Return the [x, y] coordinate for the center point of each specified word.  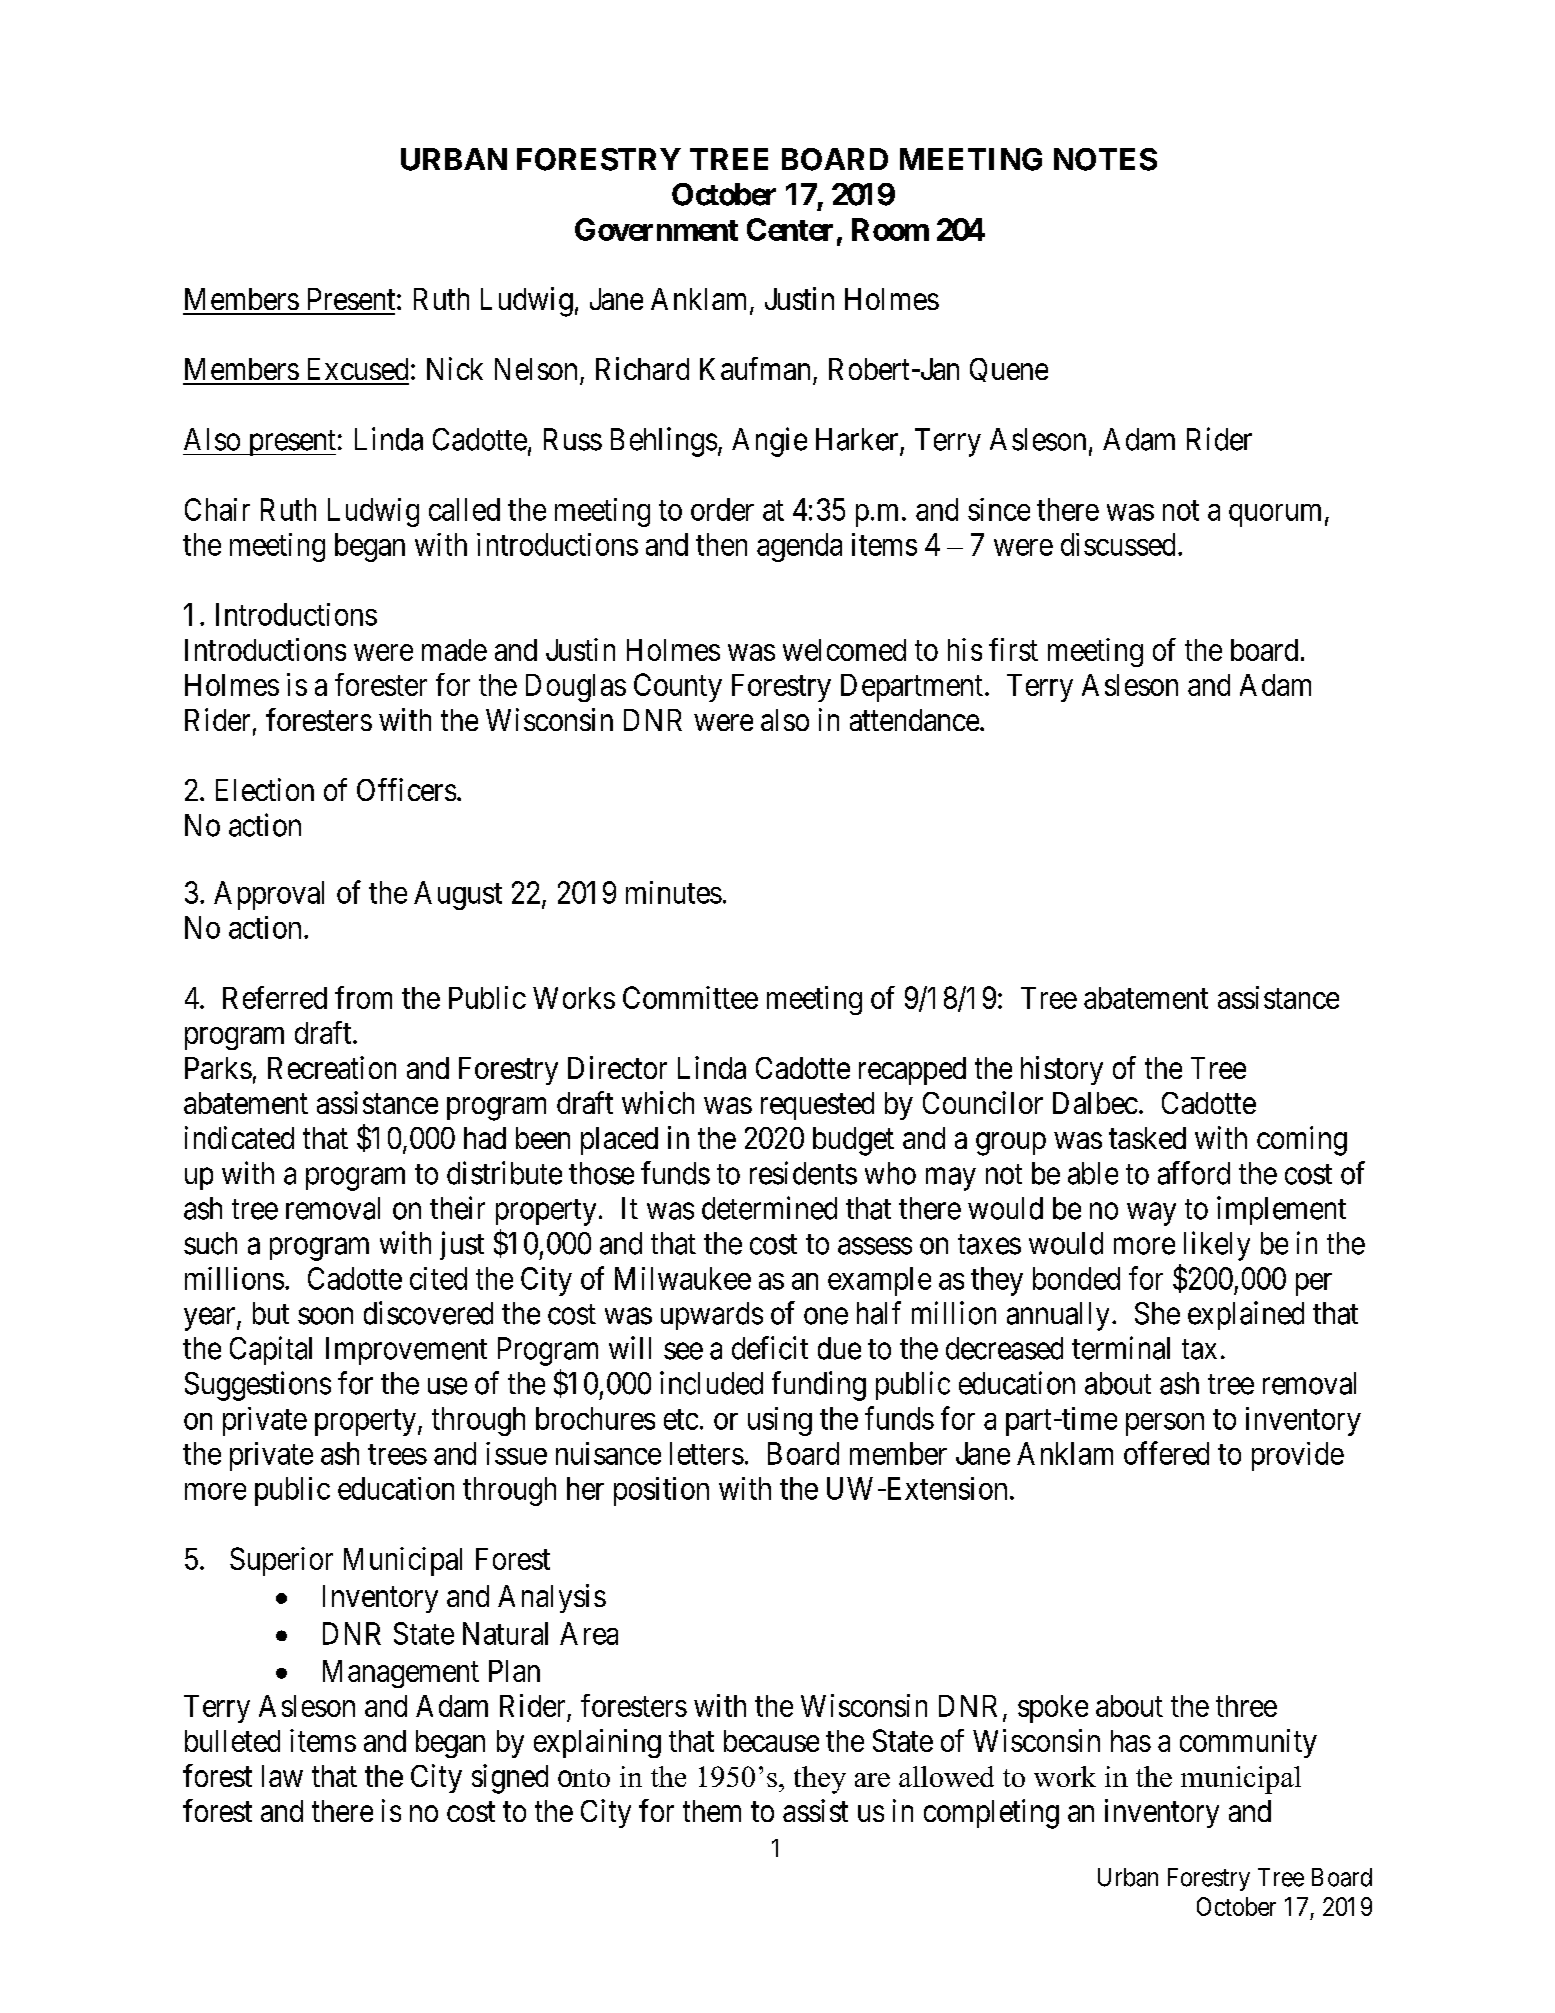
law [282, 1776]
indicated [239, 1137]
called [464, 509]
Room [890, 229]
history [1062, 1070]
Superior [281, 1561]
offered [1166, 1453]
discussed [1118, 544]
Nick [455, 368]
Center [790, 229]
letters [707, 1453]
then [721, 544]
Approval [269, 895]
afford [1194, 1173]
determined [769, 1208]
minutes [674, 892]
